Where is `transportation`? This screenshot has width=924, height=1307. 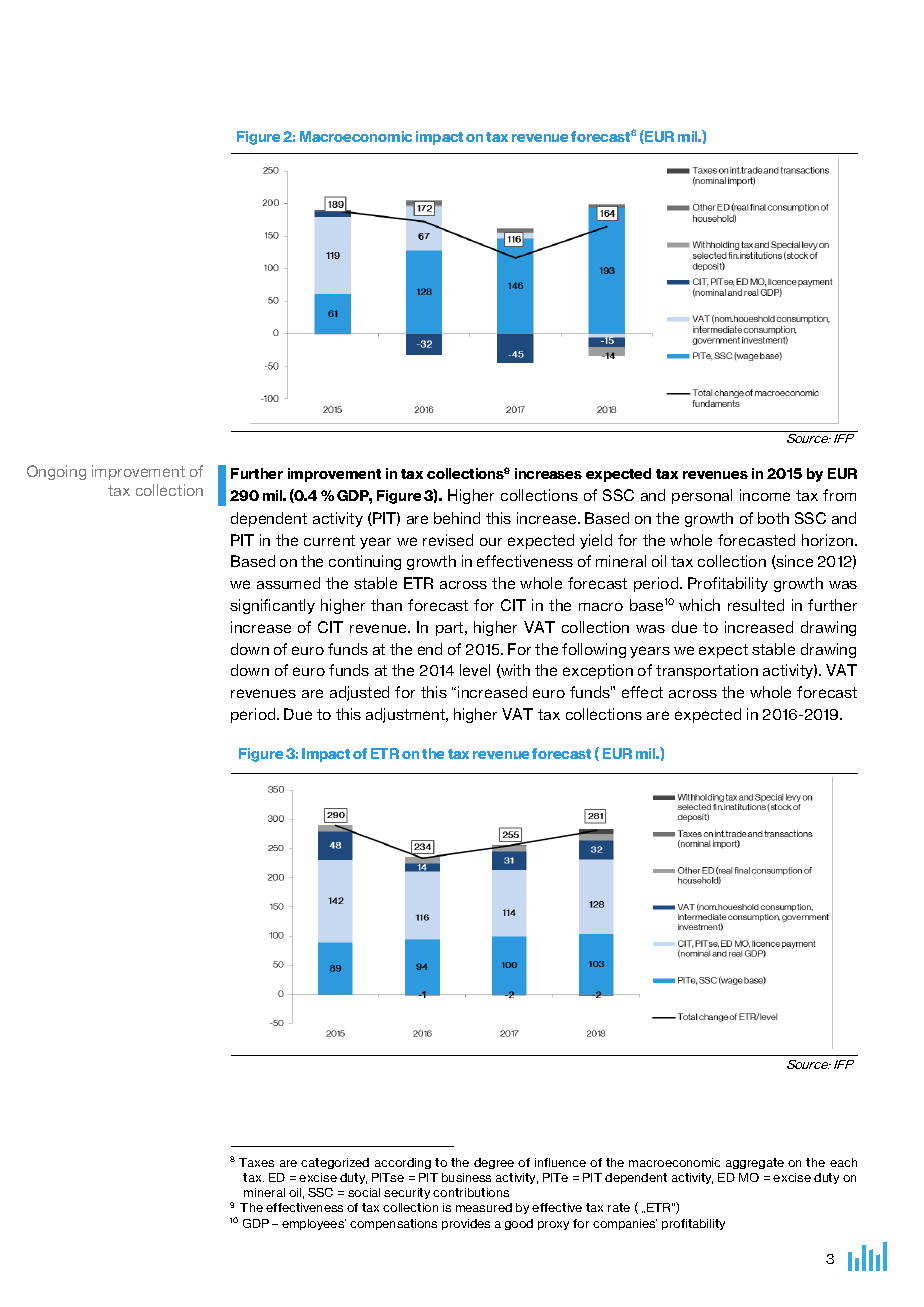 transportation is located at coordinates (707, 671).
